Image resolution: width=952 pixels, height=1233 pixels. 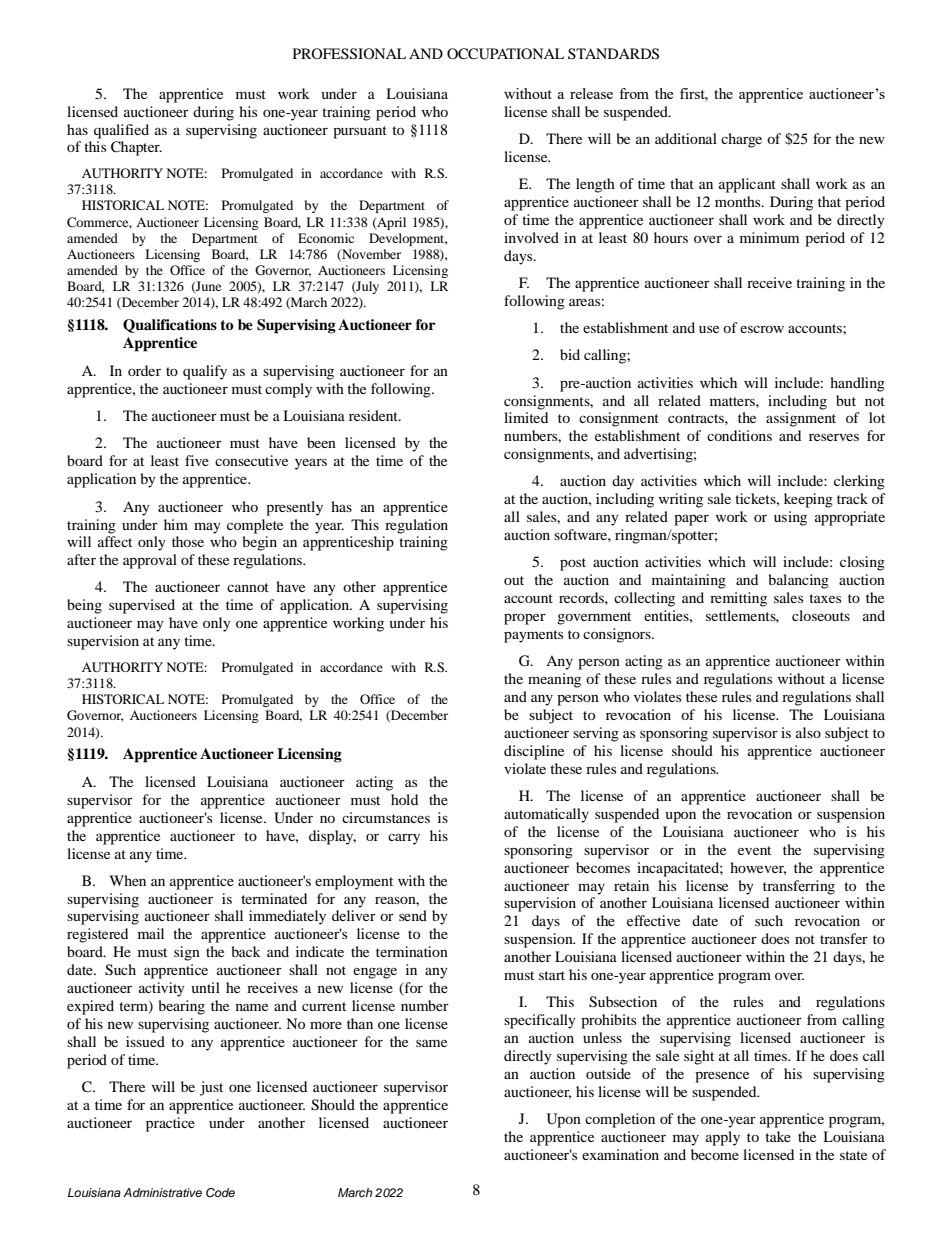 I want to click on hold, so click(x=404, y=799).
